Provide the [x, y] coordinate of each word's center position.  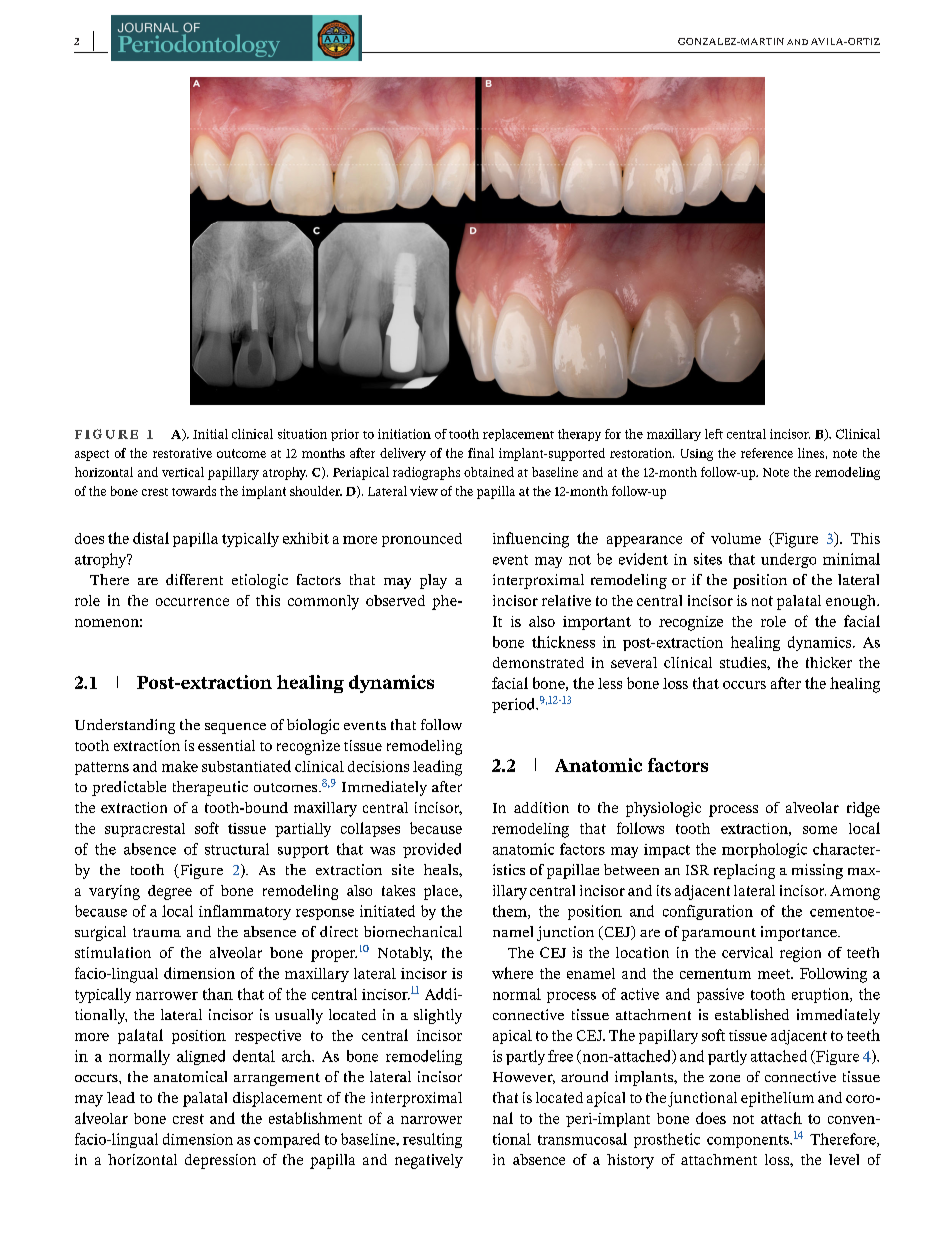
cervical [747, 952]
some [820, 830]
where [512, 973]
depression [220, 1161]
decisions [378, 766]
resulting [432, 1140]
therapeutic [210, 788]
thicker [829, 662]
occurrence [192, 602]
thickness [563, 642]
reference [767, 453]
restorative [182, 453]
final [481, 453]
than [218, 994]
